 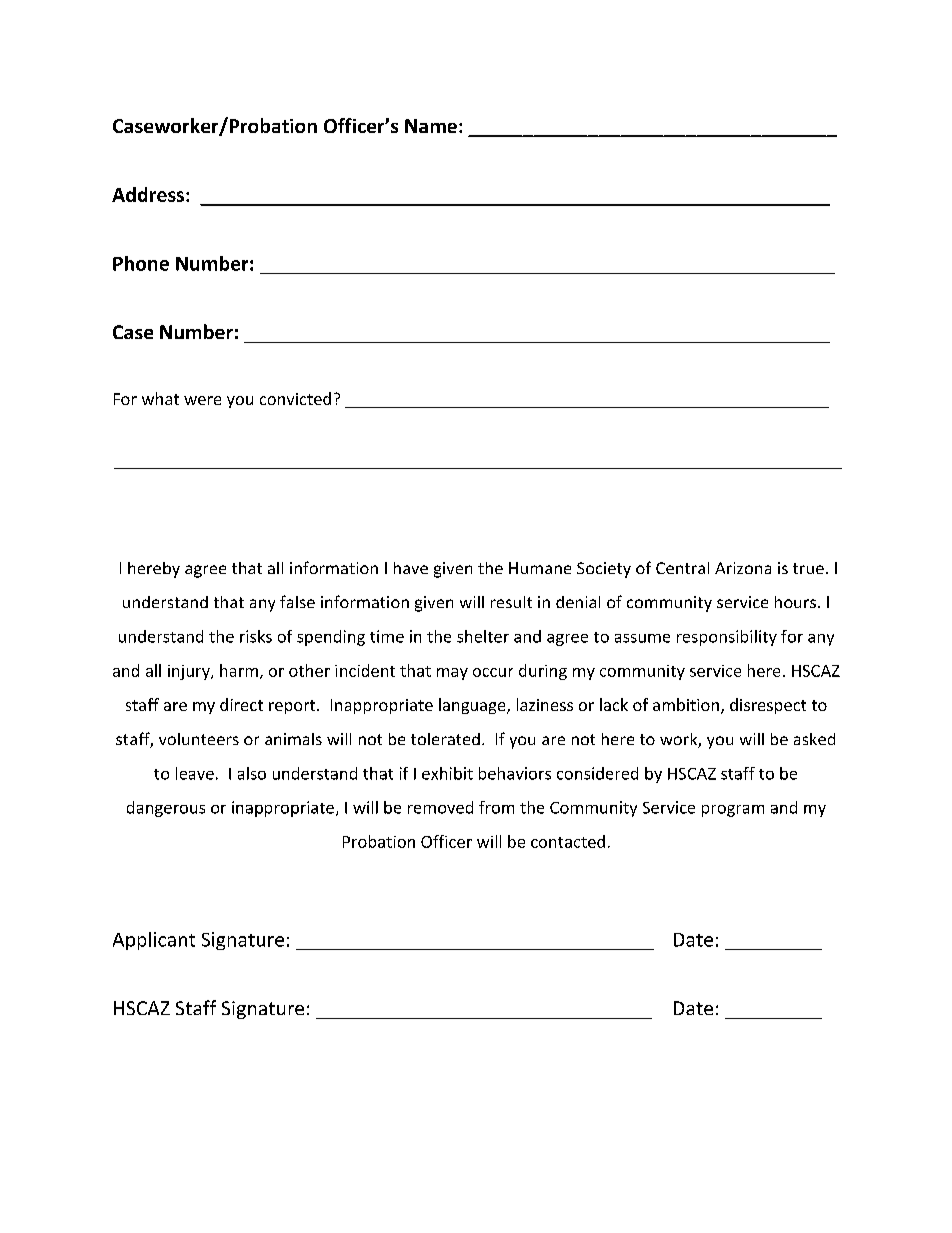 What do you see at coordinates (733, 811) in the document?
I see `program` at bounding box center [733, 811].
